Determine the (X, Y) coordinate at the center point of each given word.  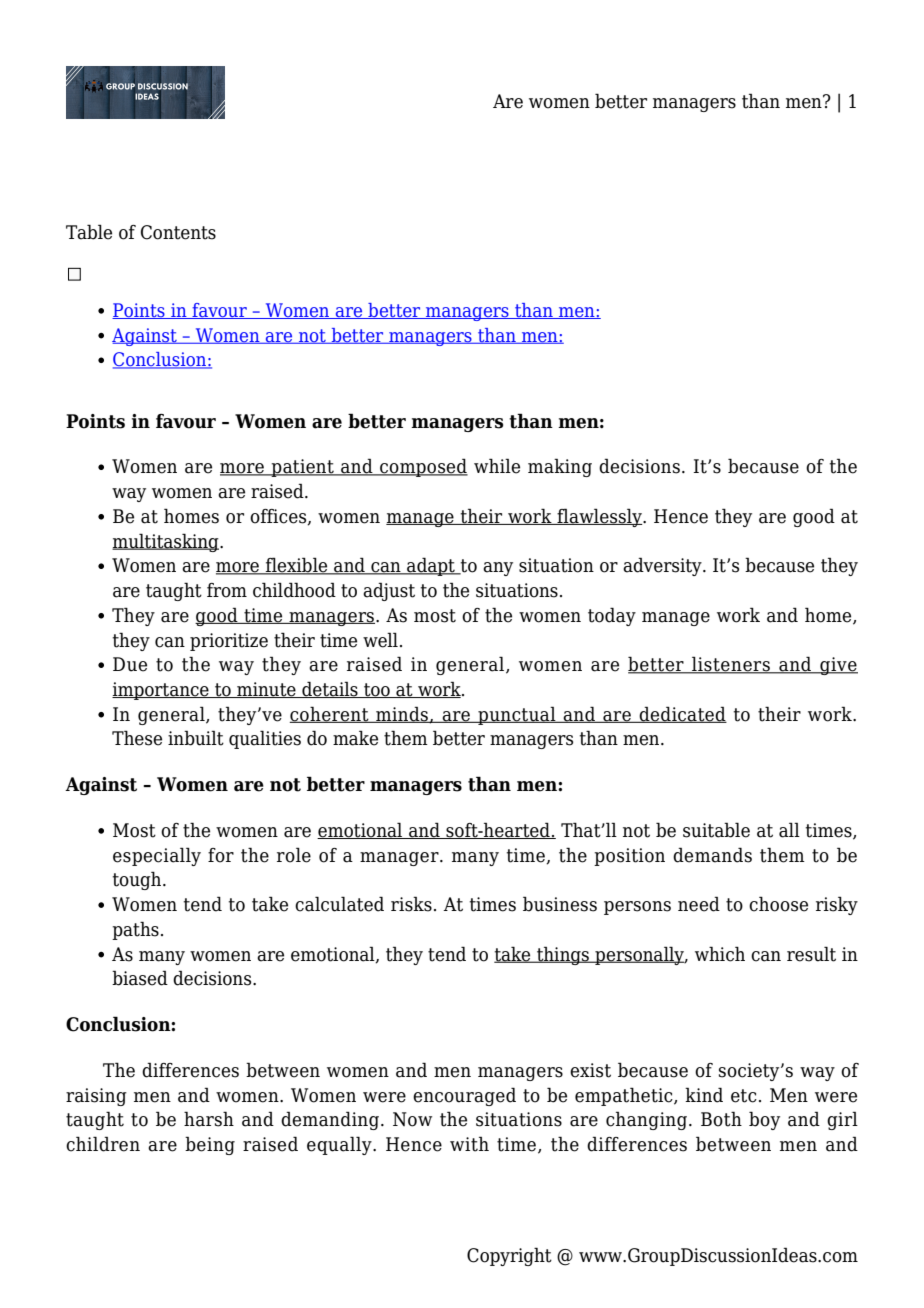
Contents (178, 232)
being (210, 1145)
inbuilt (196, 738)
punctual (517, 715)
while (497, 466)
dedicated (682, 714)
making (560, 467)
